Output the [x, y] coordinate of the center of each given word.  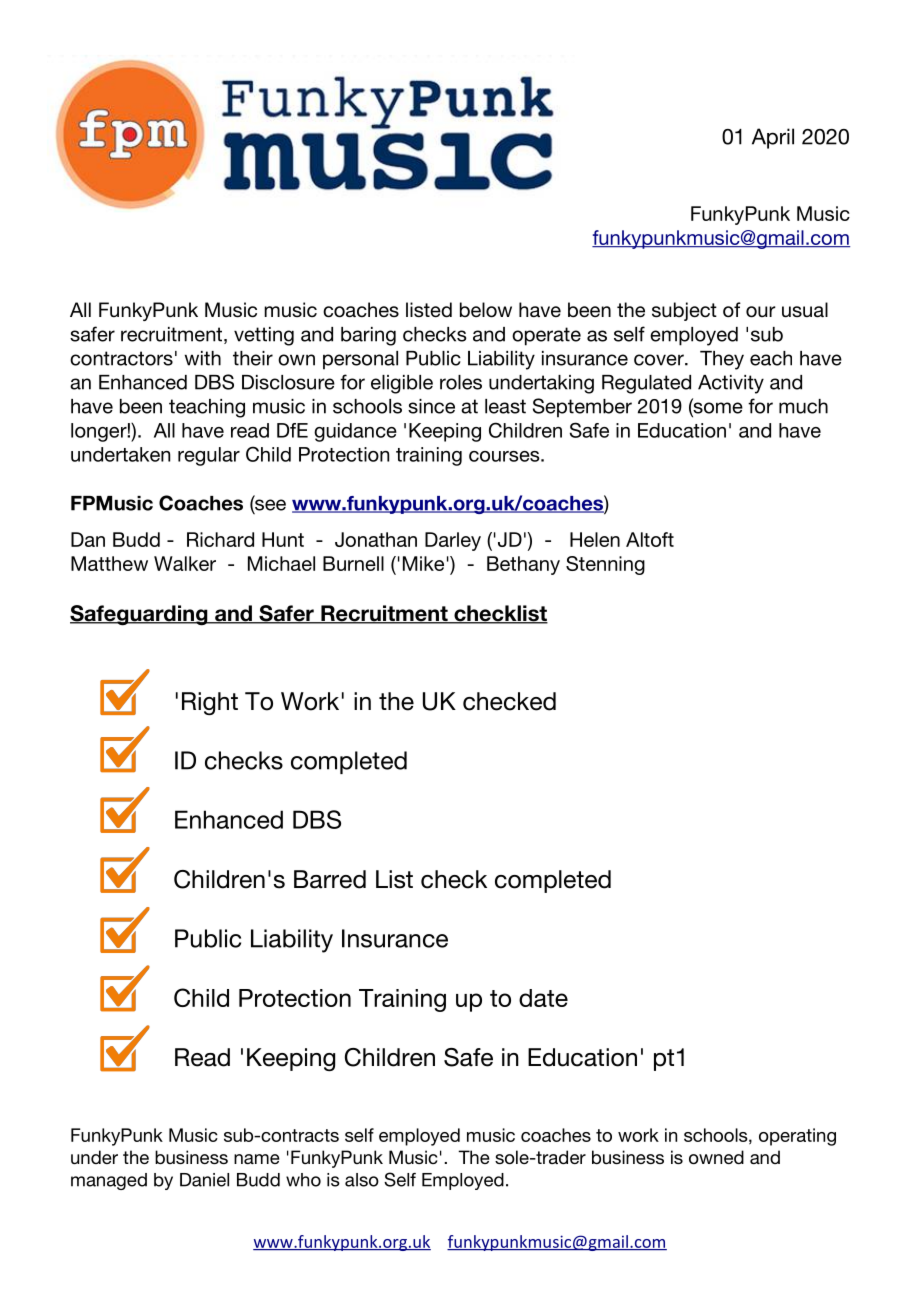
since [431, 406]
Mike [423, 563]
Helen [595, 539]
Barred [330, 879]
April [773, 138]
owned [716, 1157]
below [486, 310]
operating [797, 1137]
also [362, 1180]
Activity [731, 384]
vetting [264, 336]
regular [209, 456]
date [543, 998]
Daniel [204, 1180]
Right [210, 703]
